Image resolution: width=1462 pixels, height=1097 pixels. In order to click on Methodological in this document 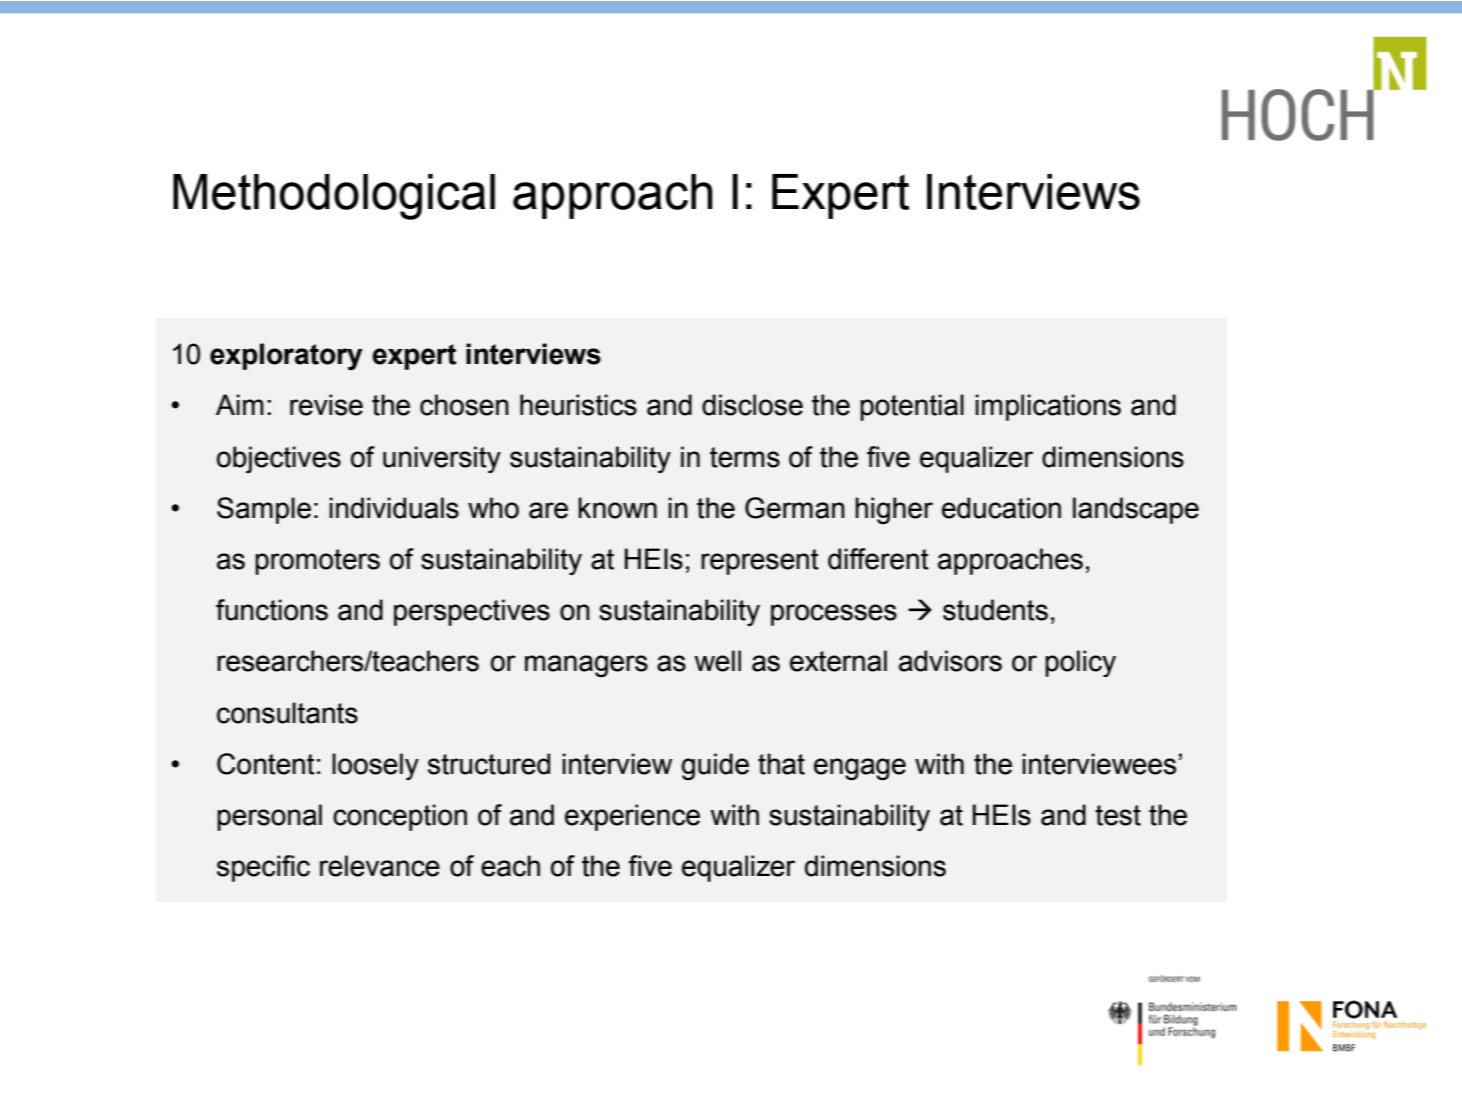, I will do `click(334, 197)`.
